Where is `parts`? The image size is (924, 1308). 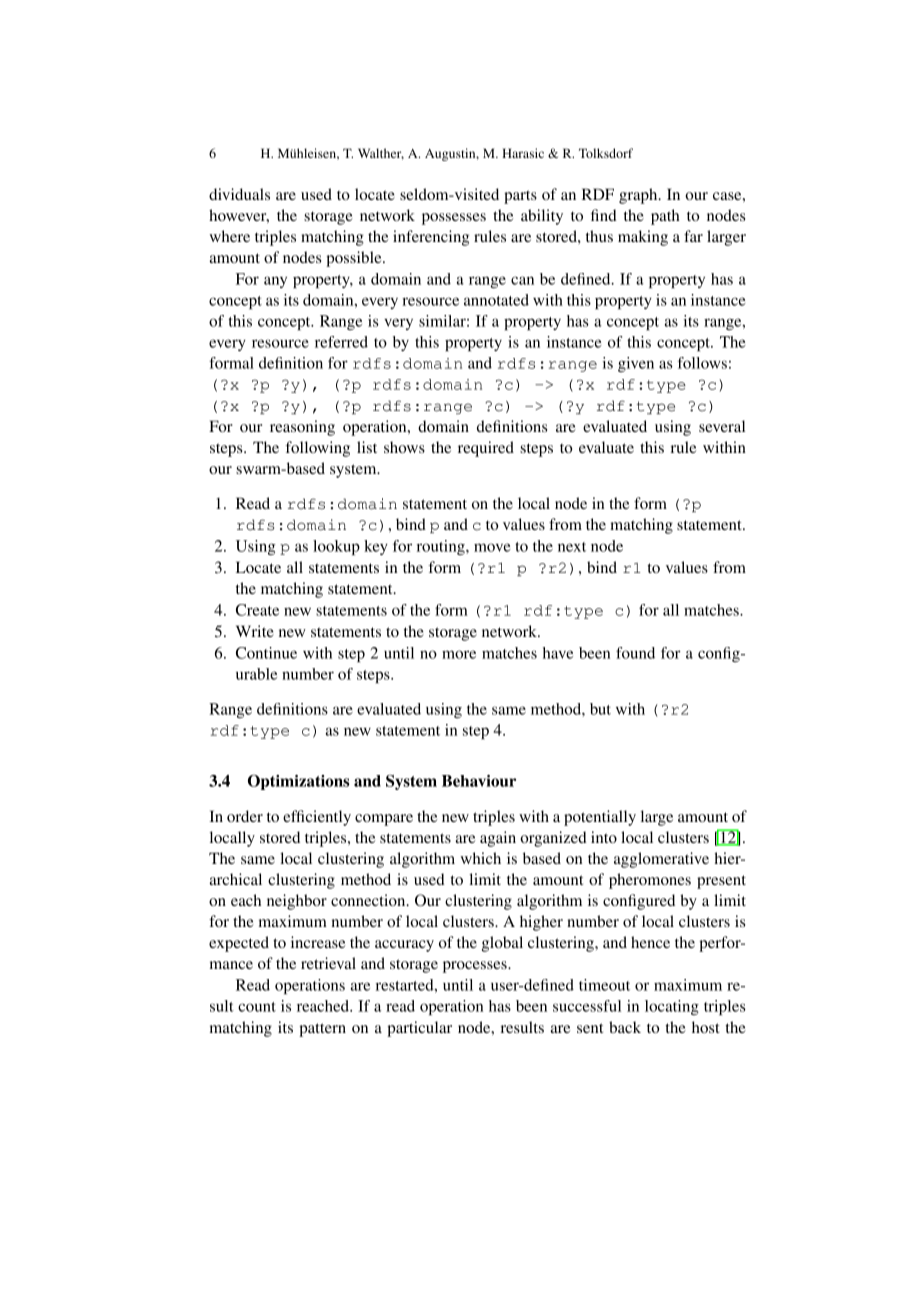
parts is located at coordinates (520, 197).
